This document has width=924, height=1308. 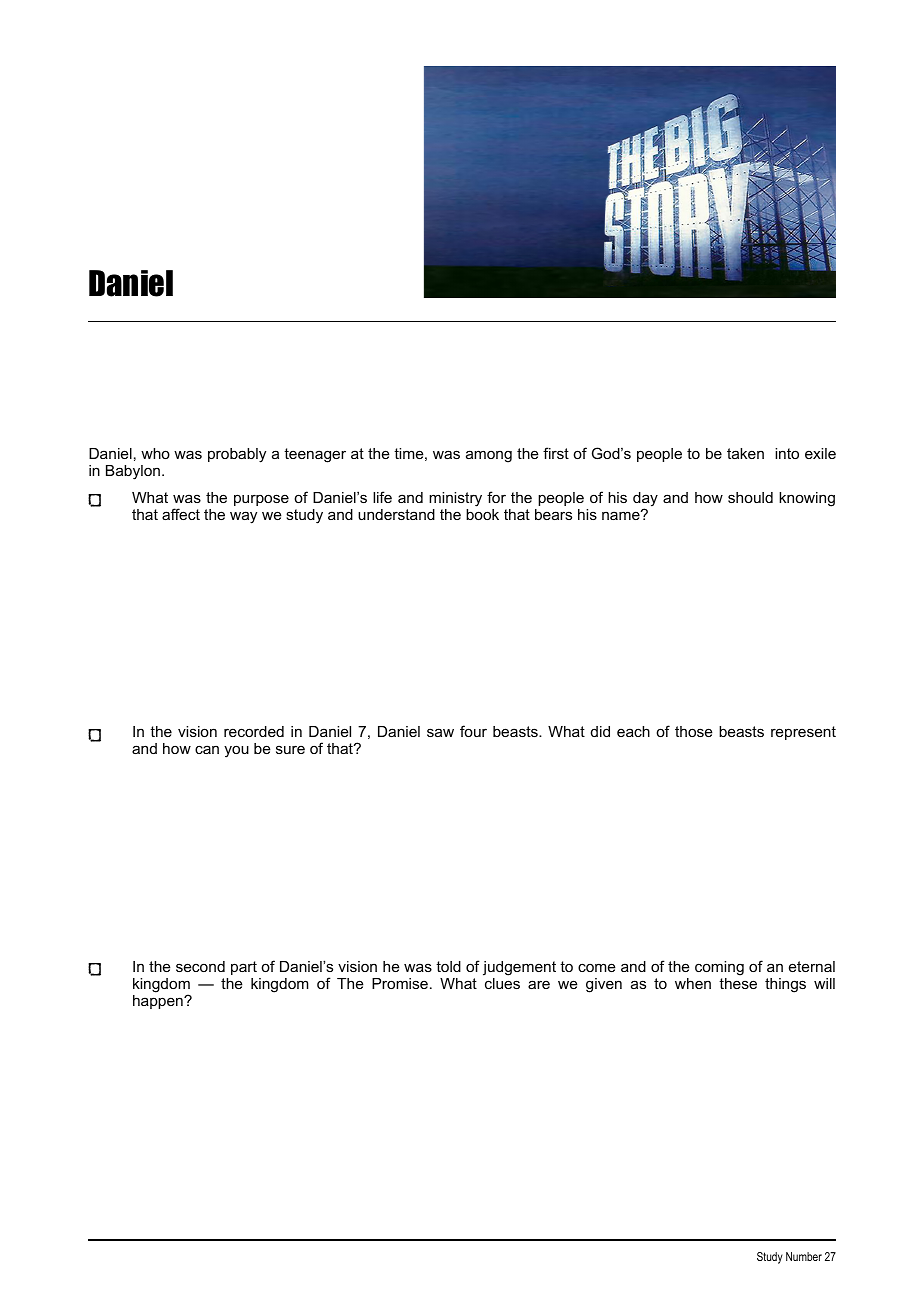 What do you see at coordinates (159, 1002) in the document?
I see `happen` at bounding box center [159, 1002].
